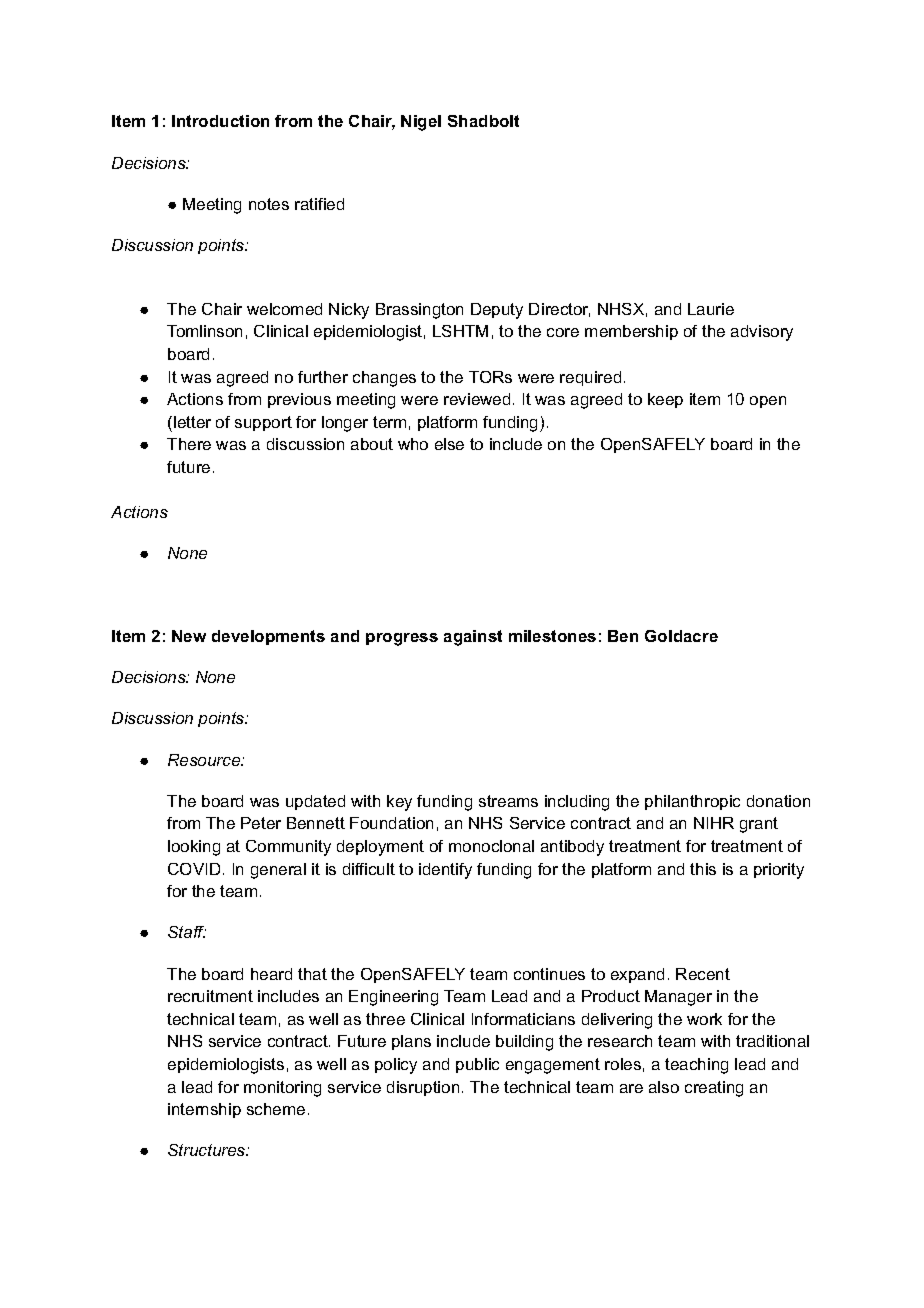 The width and height of the document is (924, 1308). I want to click on Laurie, so click(711, 309).
